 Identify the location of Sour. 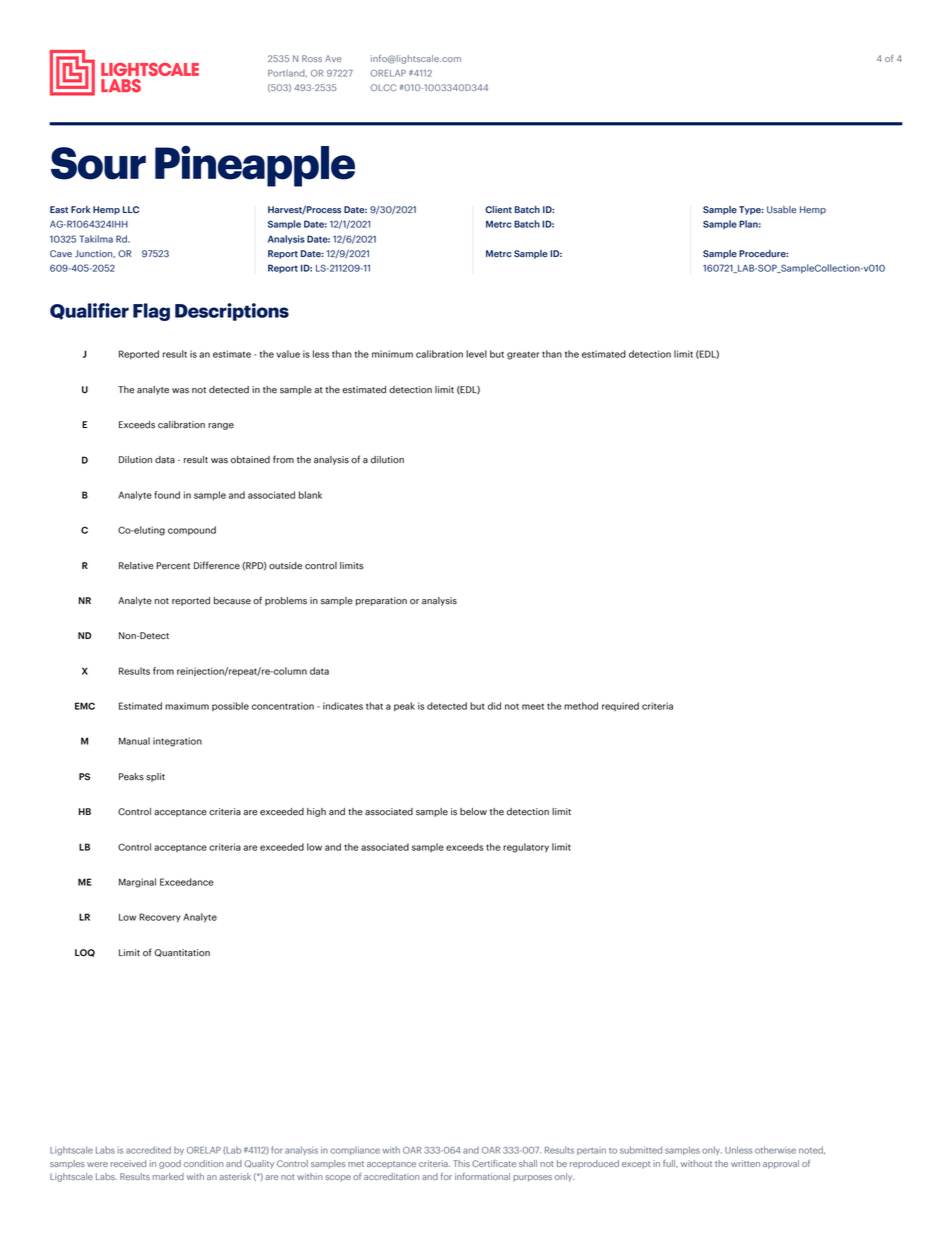
(98, 163).
